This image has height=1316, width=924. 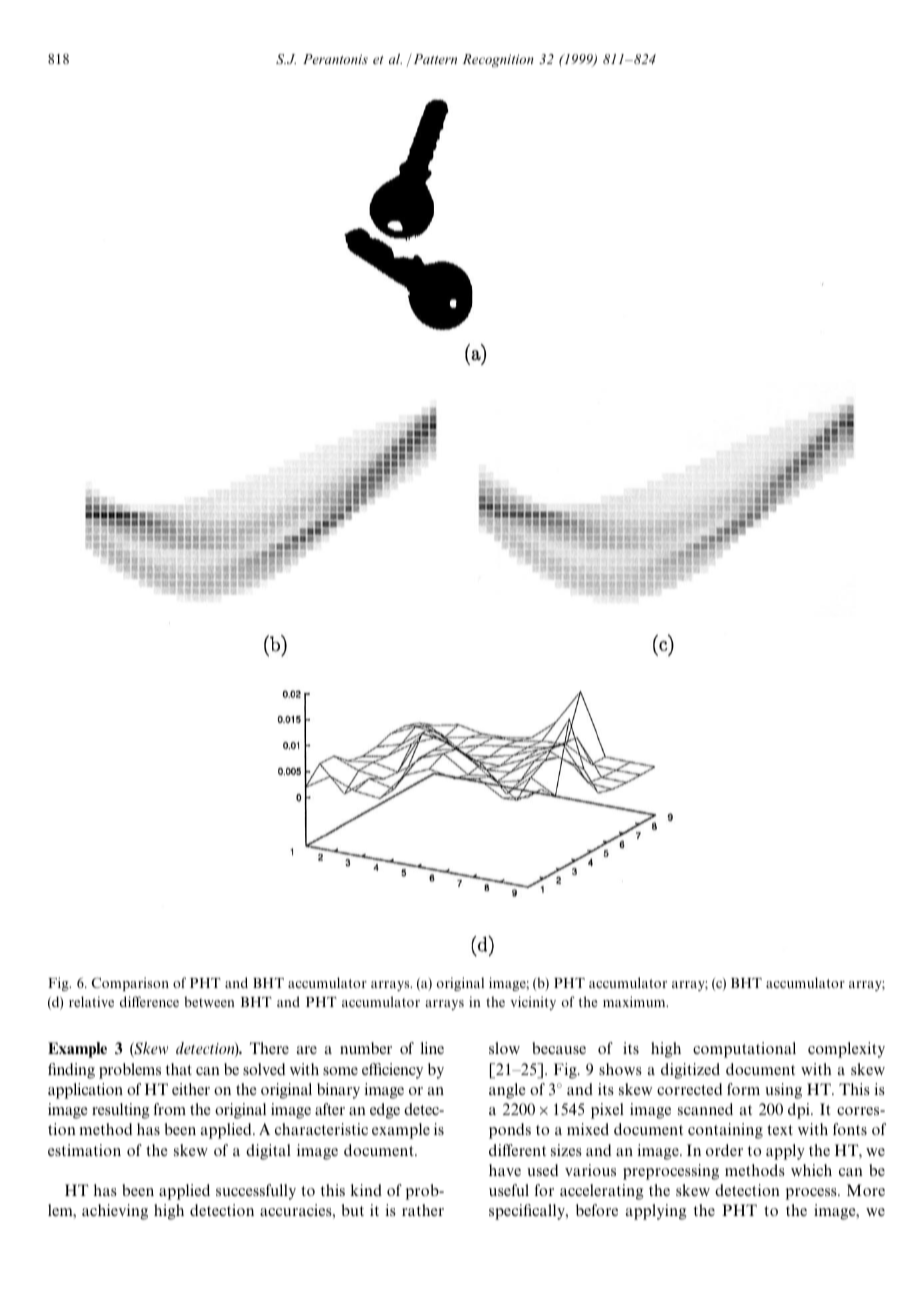 I want to click on between, so click(x=209, y=1001).
